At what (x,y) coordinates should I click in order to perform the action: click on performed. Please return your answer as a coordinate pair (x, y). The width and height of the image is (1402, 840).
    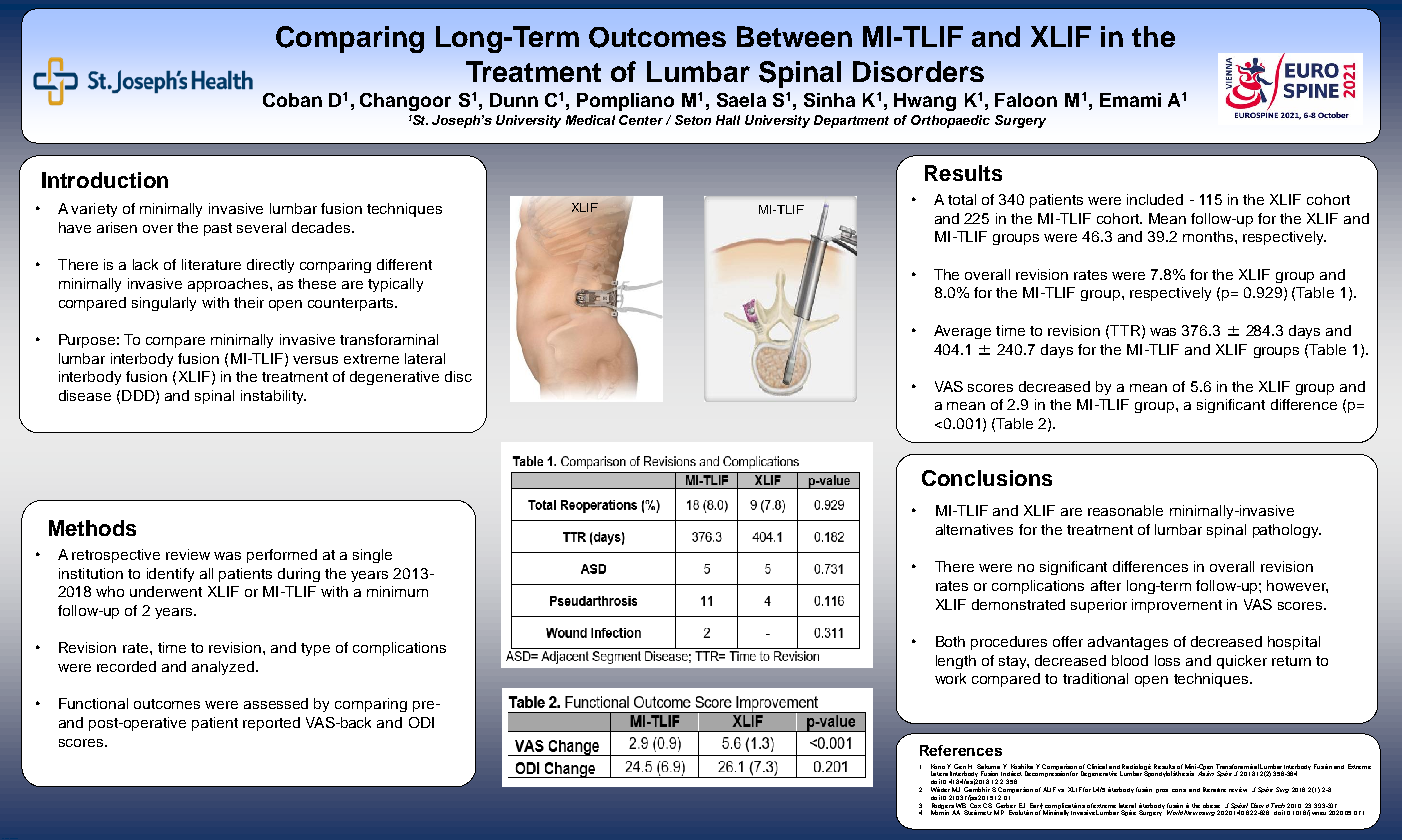
    Looking at the image, I should click on (282, 556).
